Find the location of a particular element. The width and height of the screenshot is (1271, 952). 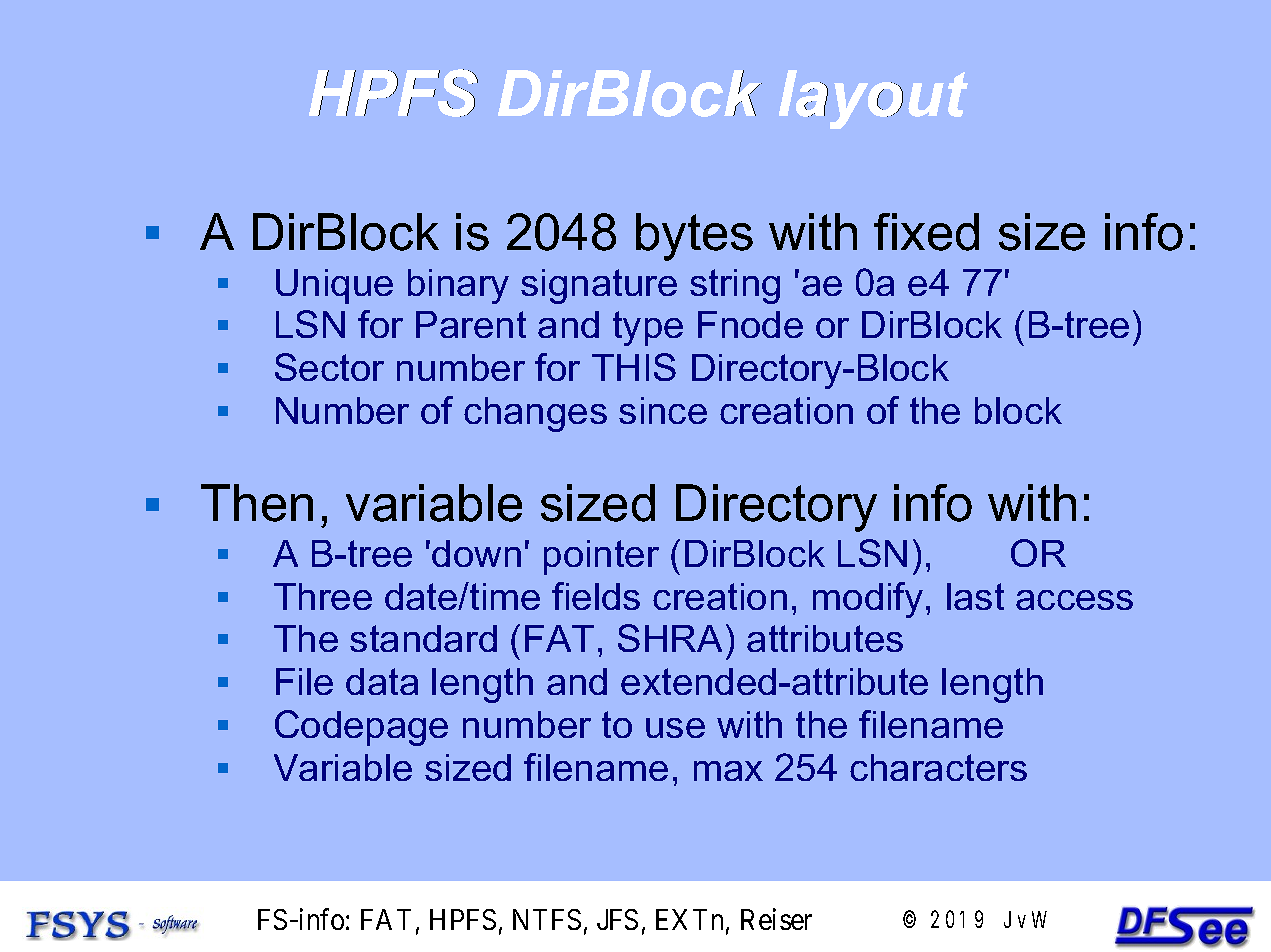

Then is located at coordinates (257, 503).
